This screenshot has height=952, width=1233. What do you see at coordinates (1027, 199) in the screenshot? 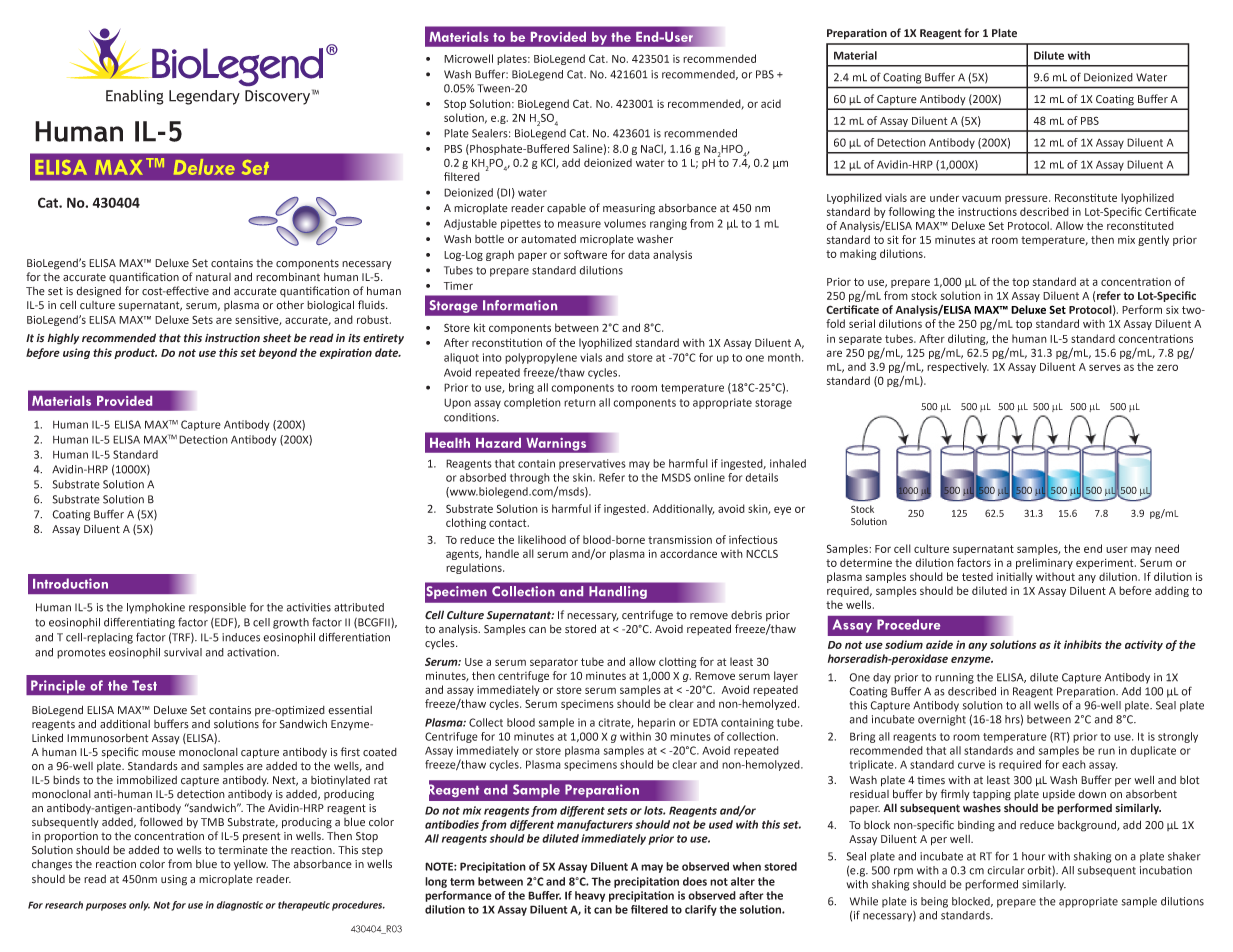
I see `pressure` at bounding box center [1027, 199].
